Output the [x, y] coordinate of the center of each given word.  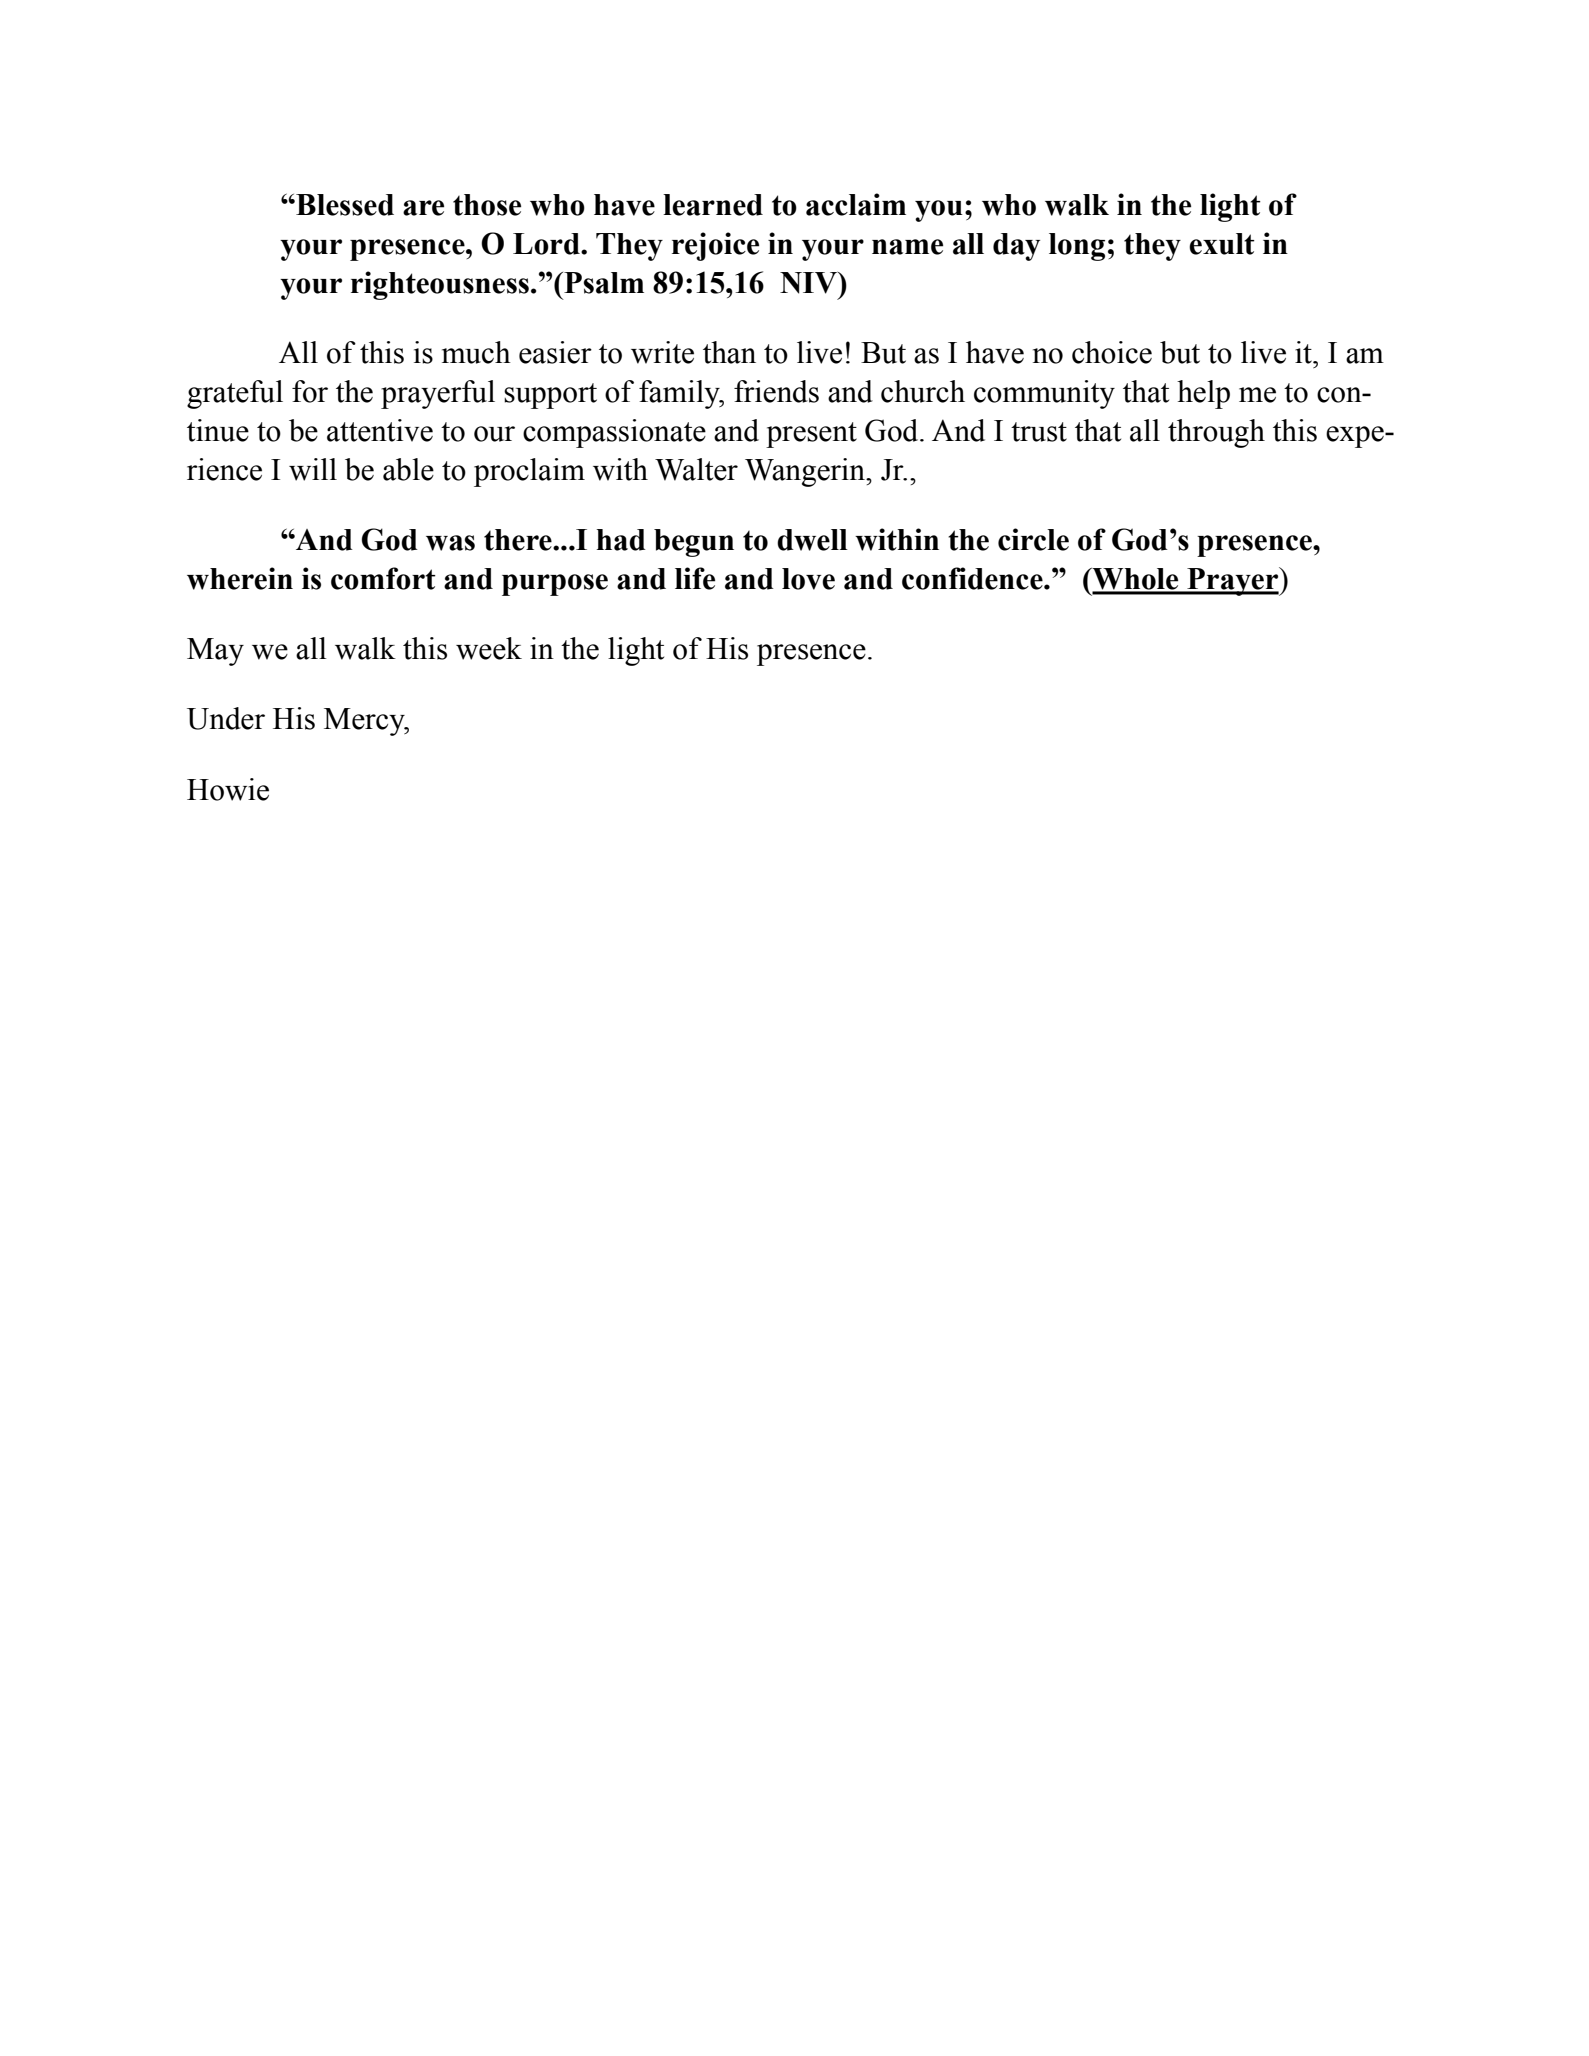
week [489, 648]
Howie [228, 789]
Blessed [344, 205]
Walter [696, 469]
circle [1033, 539]
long [1077, 247]
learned [713, 205]
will [313, 469]
